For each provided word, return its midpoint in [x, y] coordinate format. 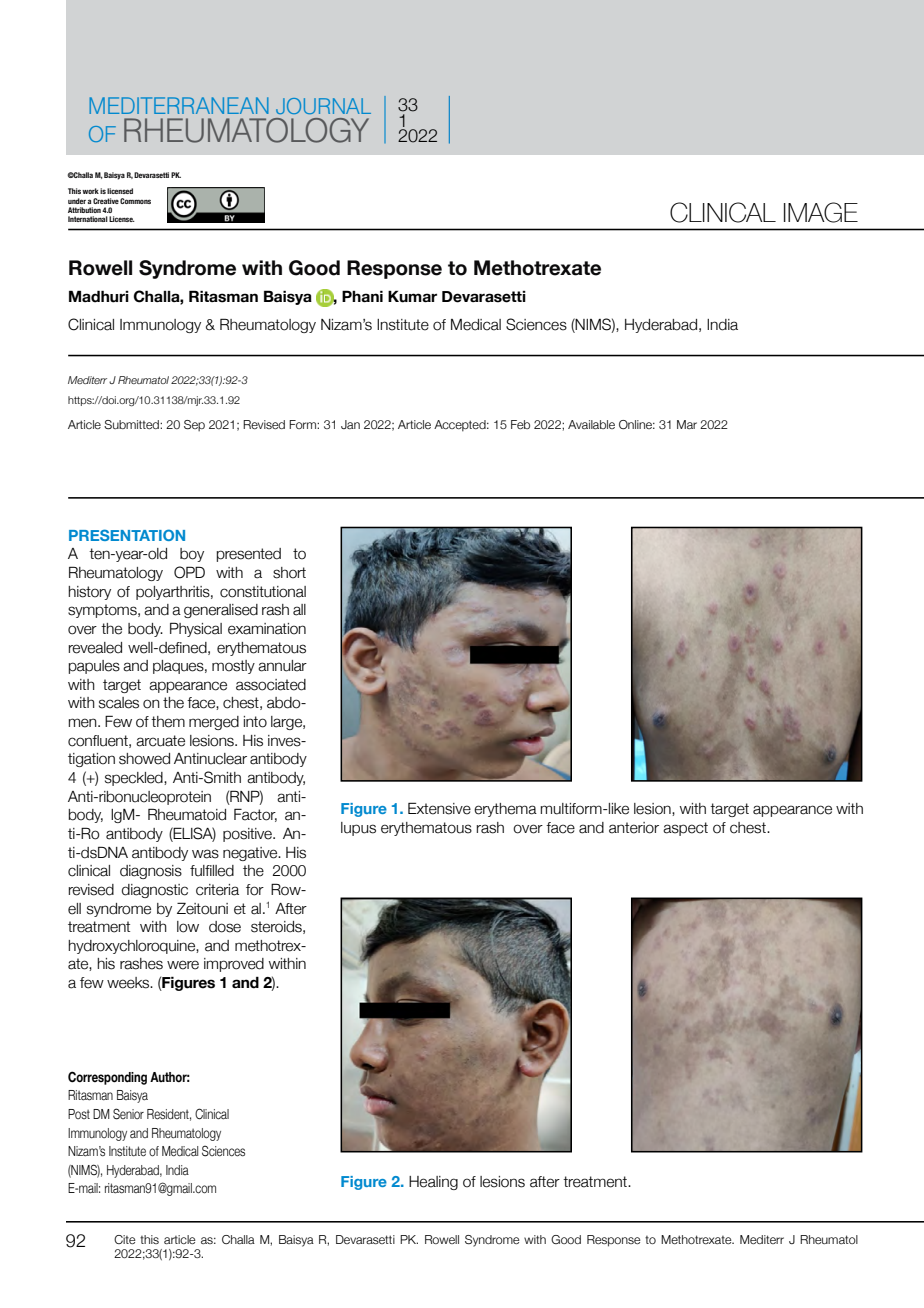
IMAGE [821, 212]
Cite [125, 1239]
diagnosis [151, 872]
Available [591, 424]
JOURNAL [323, 106]
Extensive [439, 808]
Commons [135, 201]
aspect [685, 829]
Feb [520, 424]
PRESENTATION [127, 535]
